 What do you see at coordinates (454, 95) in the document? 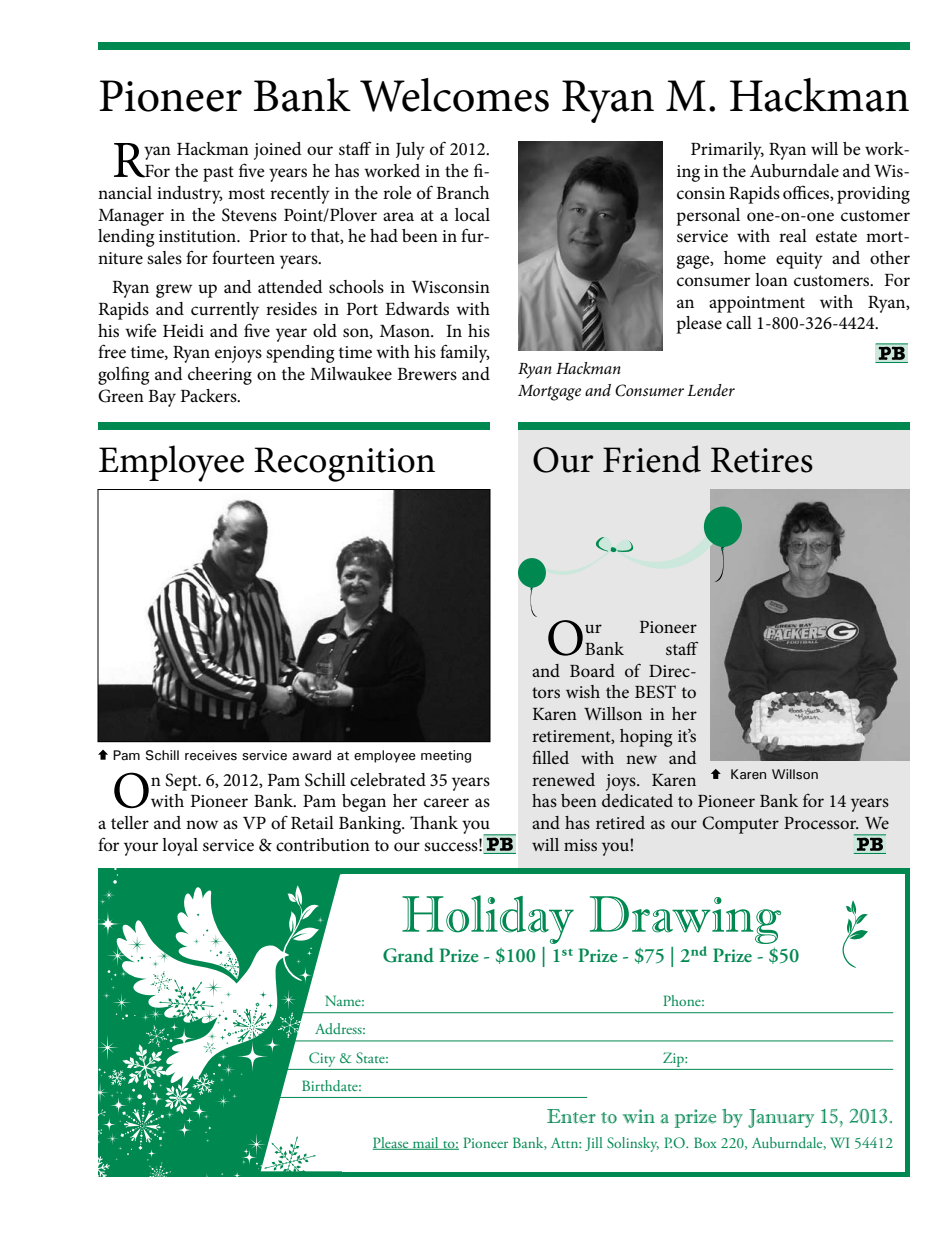
I see `Welcomes` at bounding box center [454, 95].
